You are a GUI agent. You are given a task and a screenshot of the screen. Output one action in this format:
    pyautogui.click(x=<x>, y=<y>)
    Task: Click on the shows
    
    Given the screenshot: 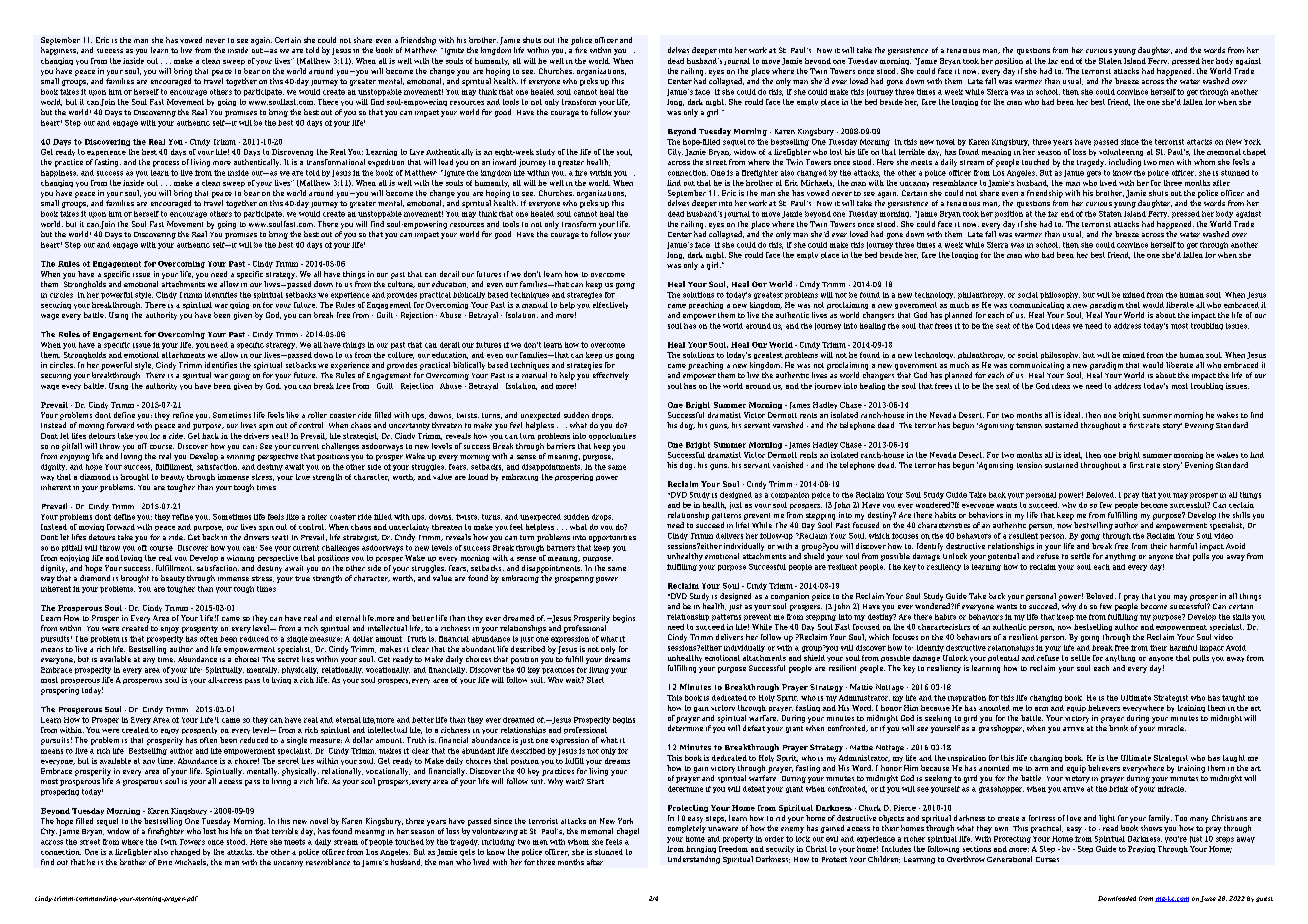 What is the action you would take?
    pyautogui.click(x=1151, y=828)
